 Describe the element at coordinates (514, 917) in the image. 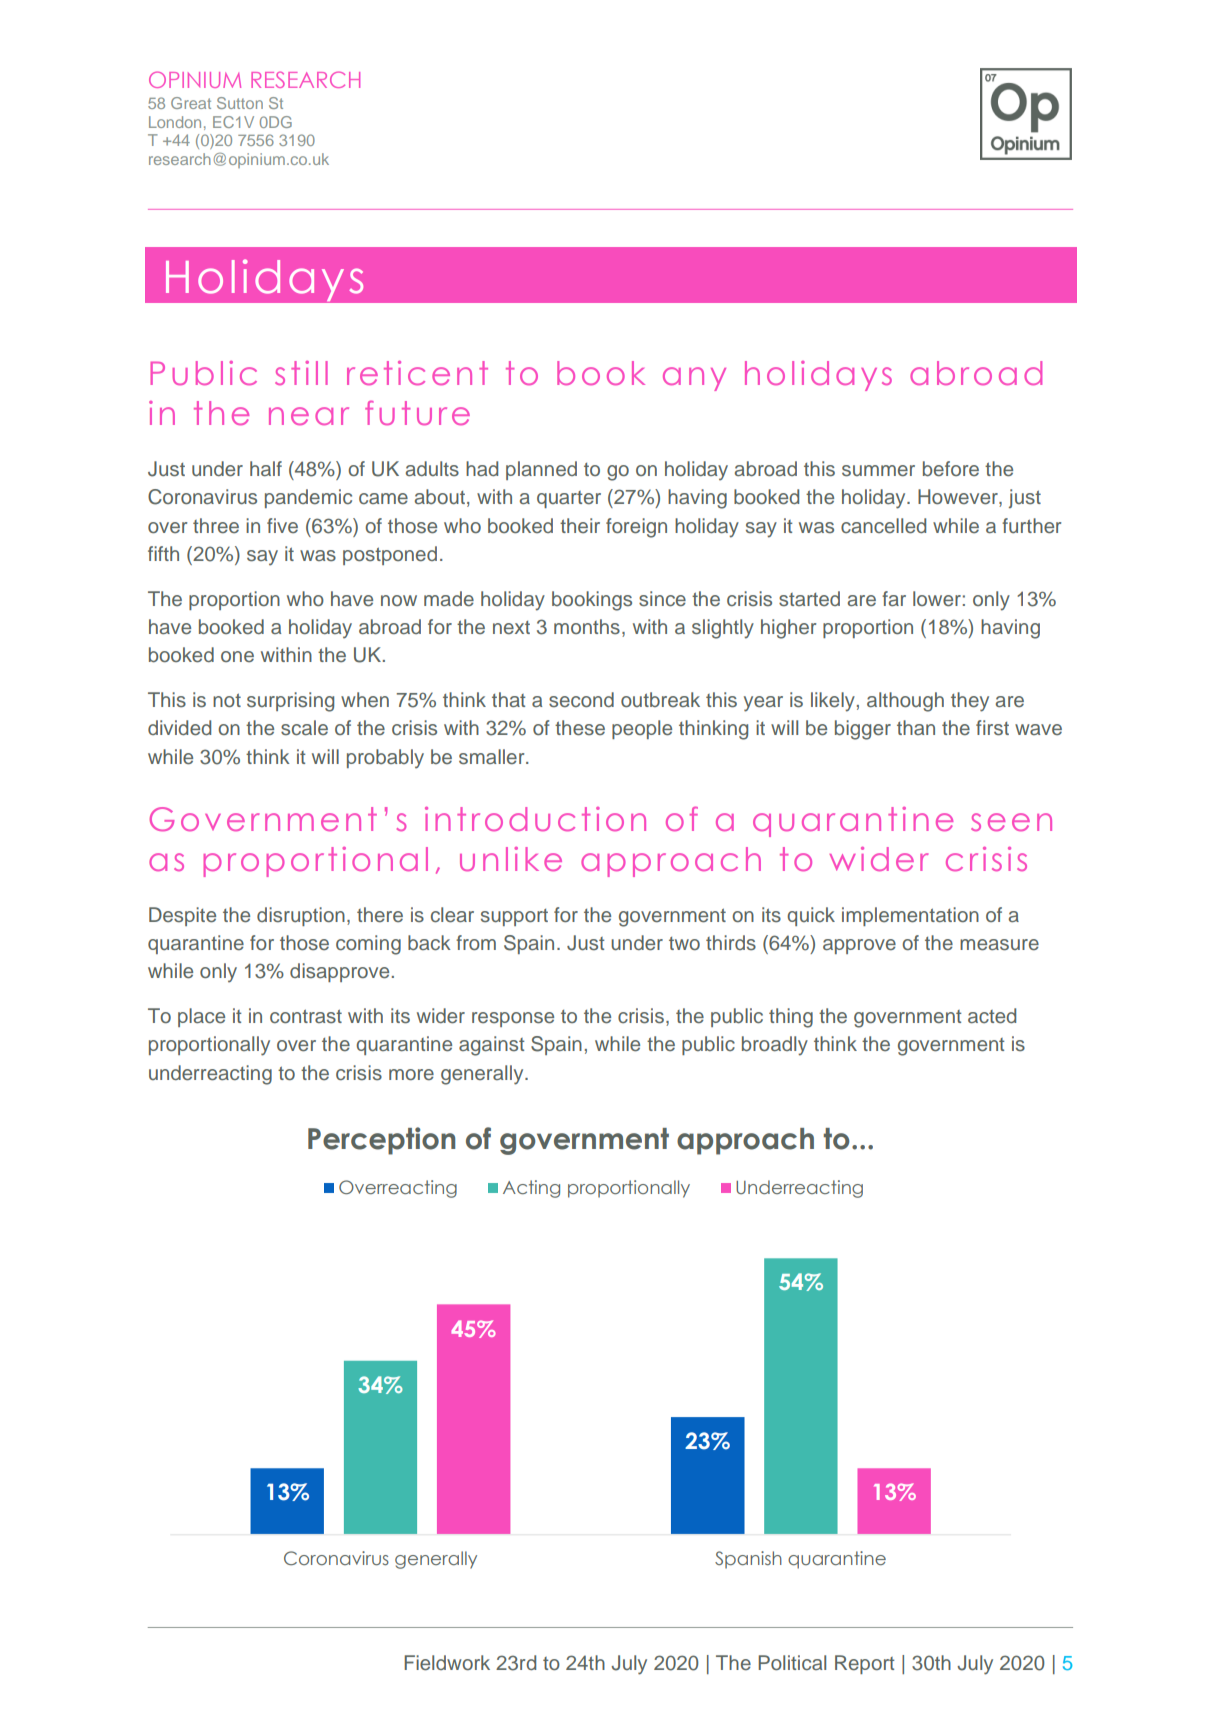

I see `support` at that location.
